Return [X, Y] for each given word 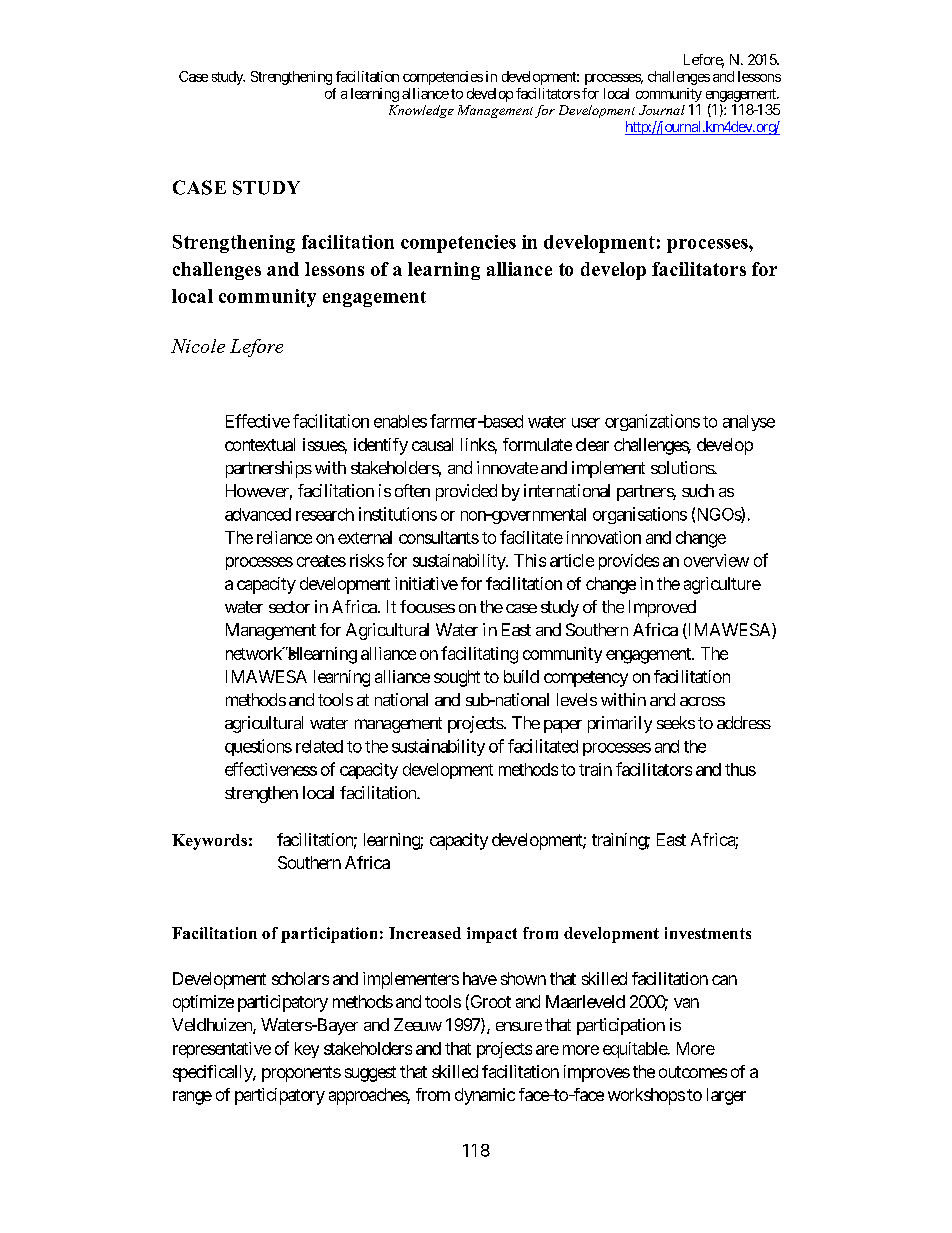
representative [222, 1050]
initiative [426, 583]
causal [432, 444]
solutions [683, 467]
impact [492, 935]
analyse [749, 423]
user [586, 423]
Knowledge [421, 111]
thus [740, 769]
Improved [662, 608]
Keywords [209, 842]
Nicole [198, 346]
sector [289, 607]
